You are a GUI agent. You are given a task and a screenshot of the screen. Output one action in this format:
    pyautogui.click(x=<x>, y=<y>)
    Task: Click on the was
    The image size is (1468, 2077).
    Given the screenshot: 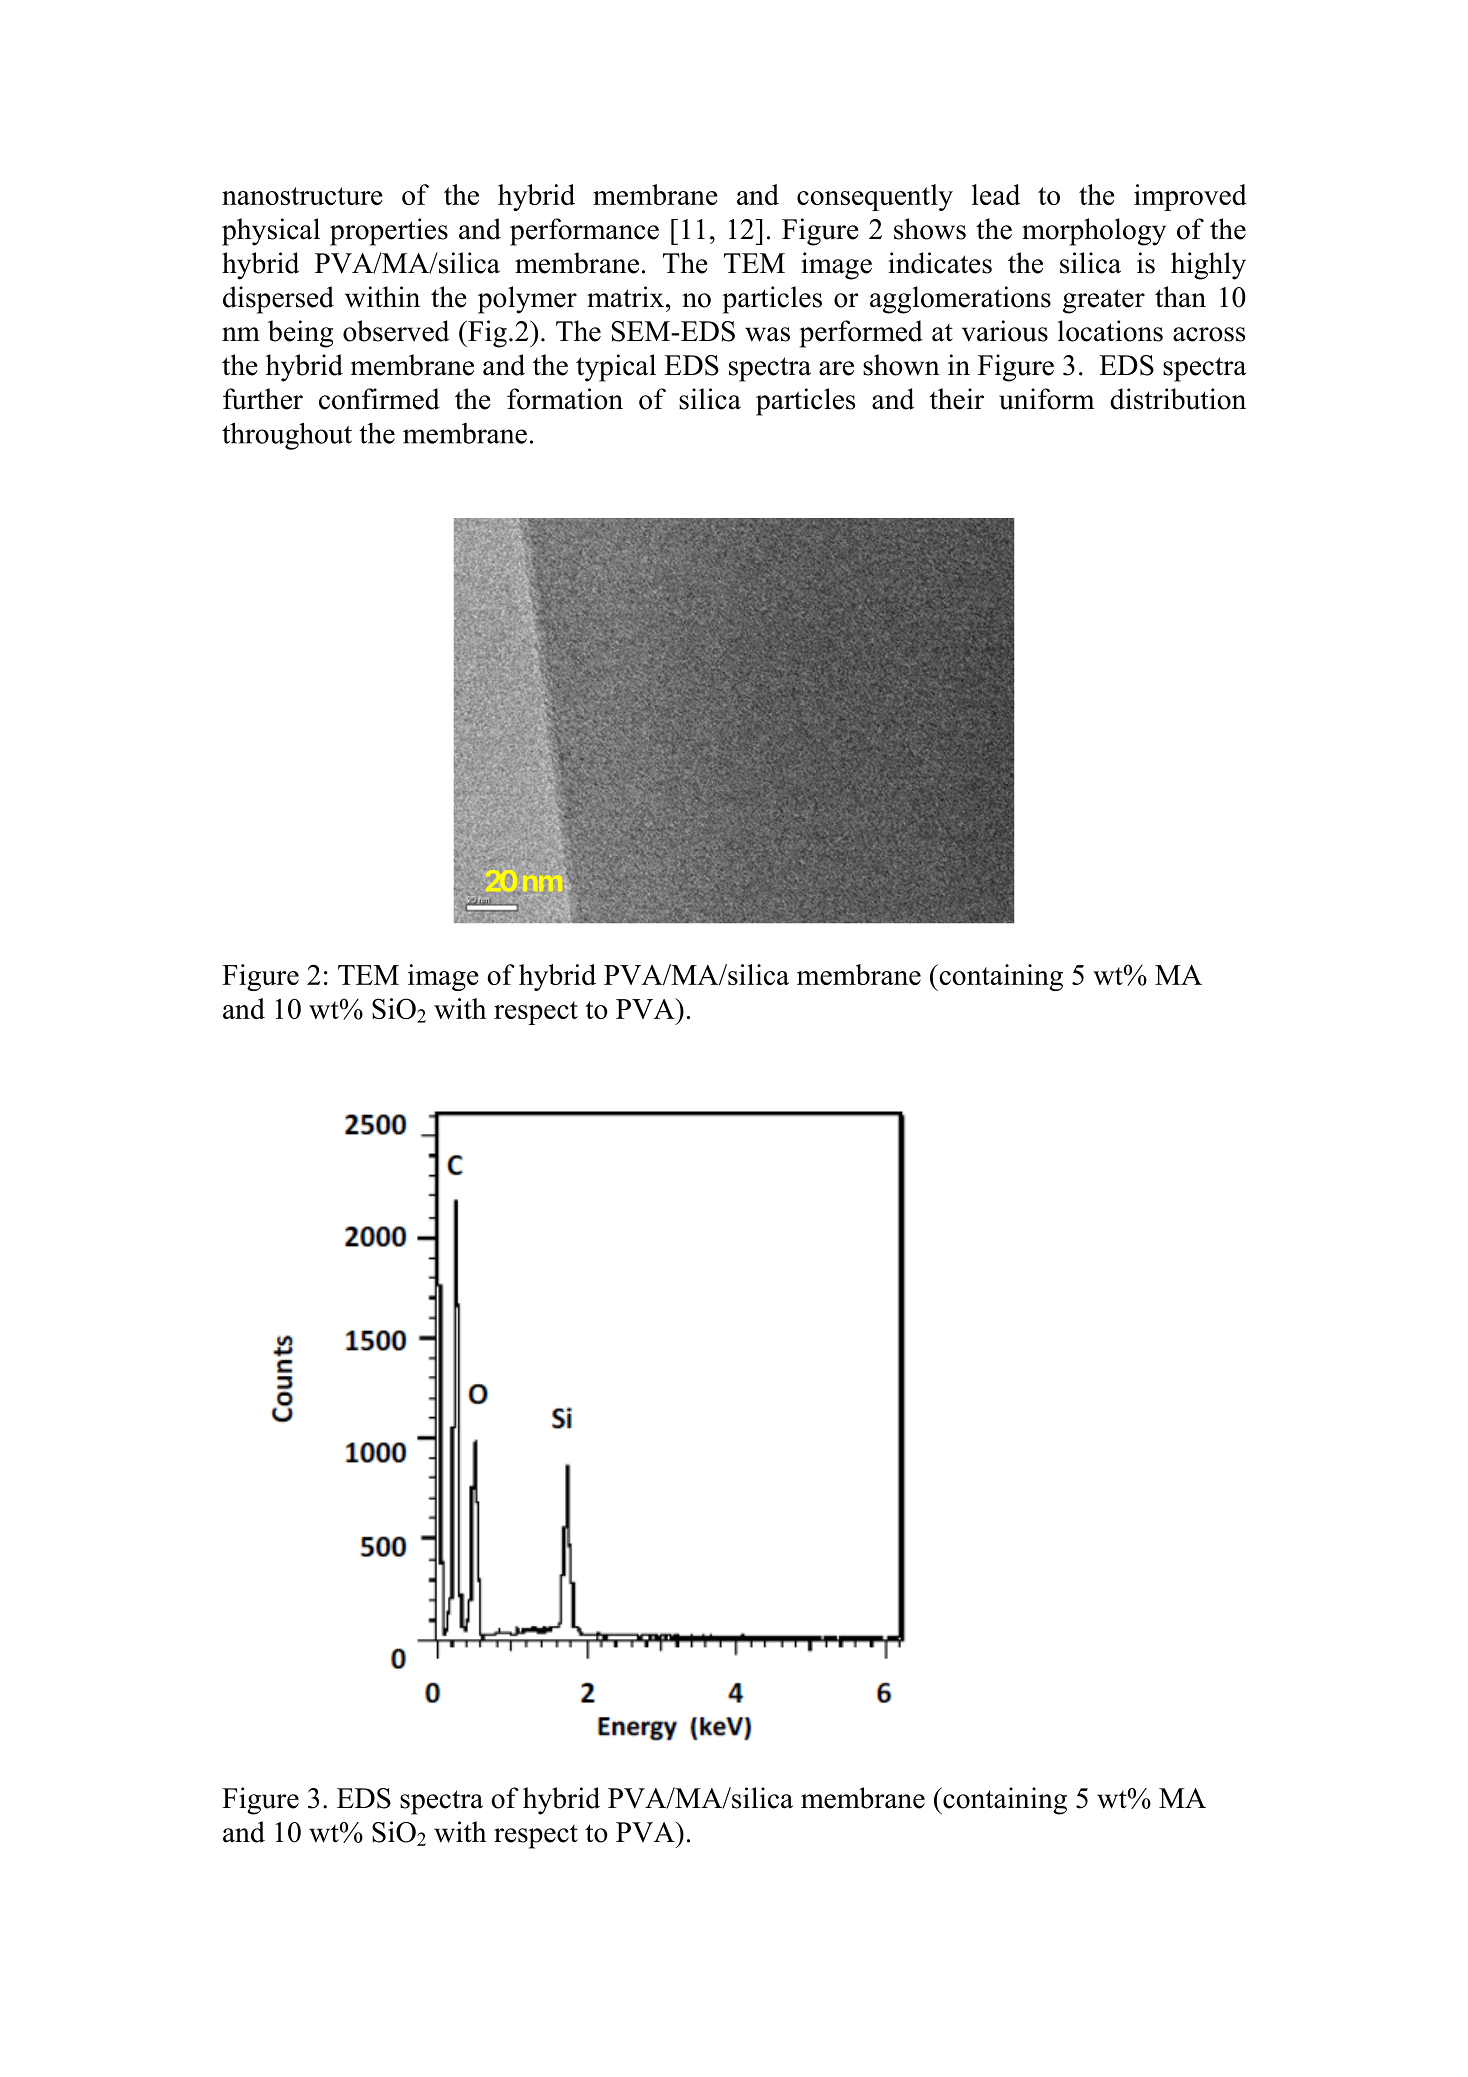 What is the action you would take?
    pyautogui.click(x=767, y=334)
